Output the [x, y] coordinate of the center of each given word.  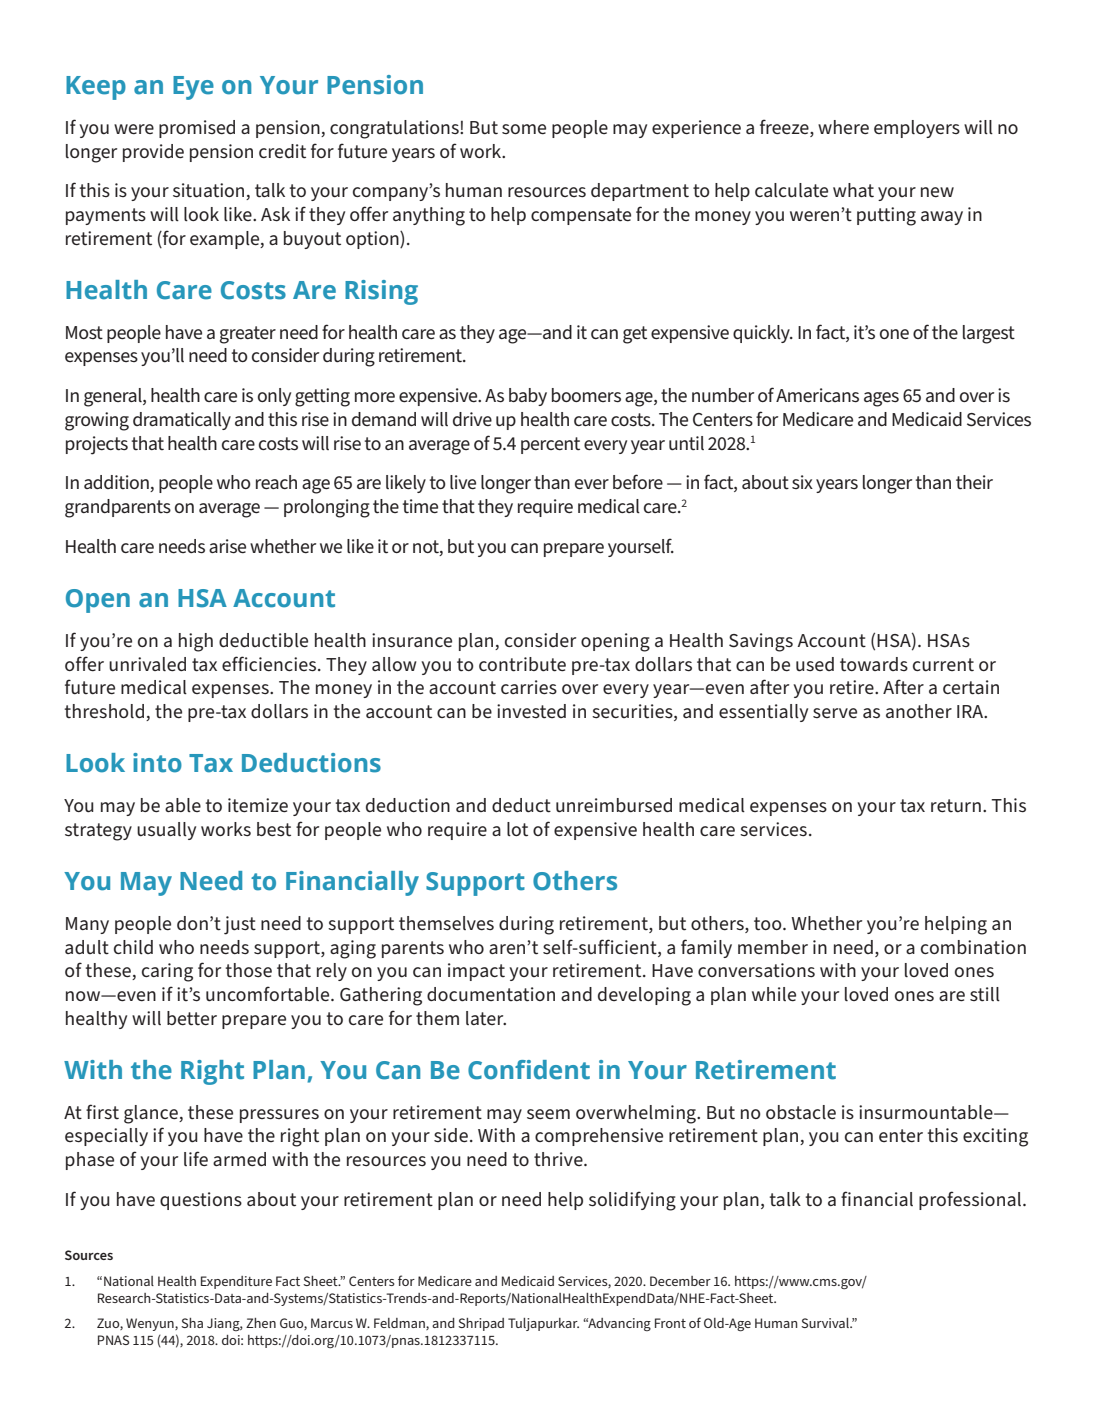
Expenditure [236, 1282]
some [524, 129]
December [680, 1281]
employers [917, 129]
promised [197, 129]
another [919, 711]
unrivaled [147, 664]
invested [531, 711]
